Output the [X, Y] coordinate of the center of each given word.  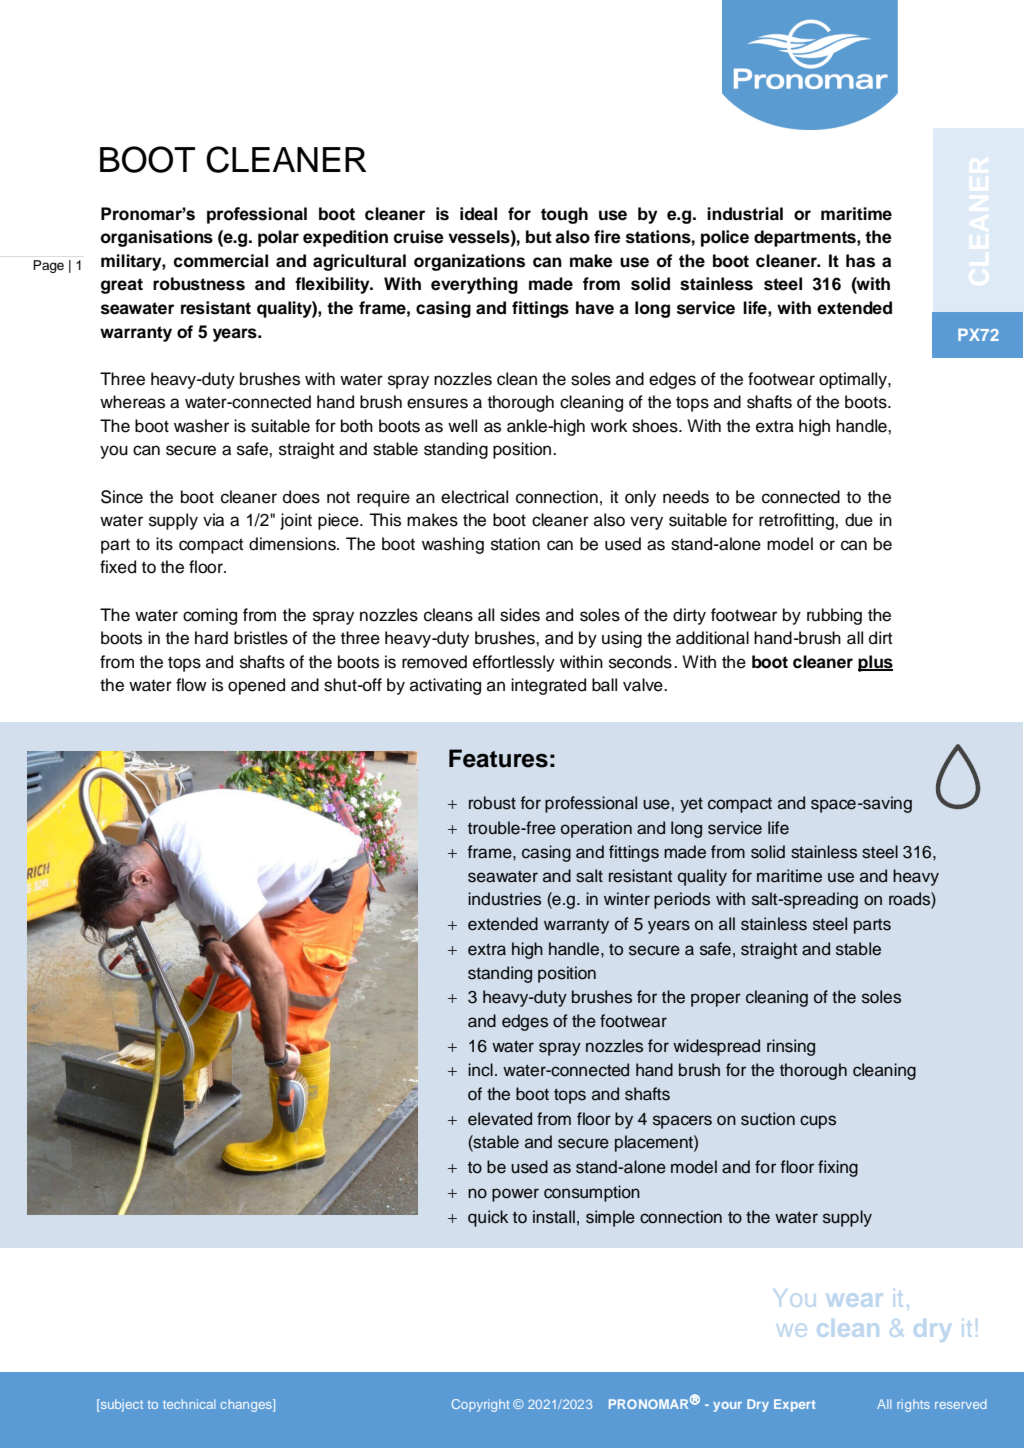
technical [189, 1404]
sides [520, 615]
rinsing [791, 1047]
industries [504, 899]
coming [210, 616]
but [539, 237]
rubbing [834, 616]
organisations [157, 238]
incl [480, 1070]
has [860, 261]
